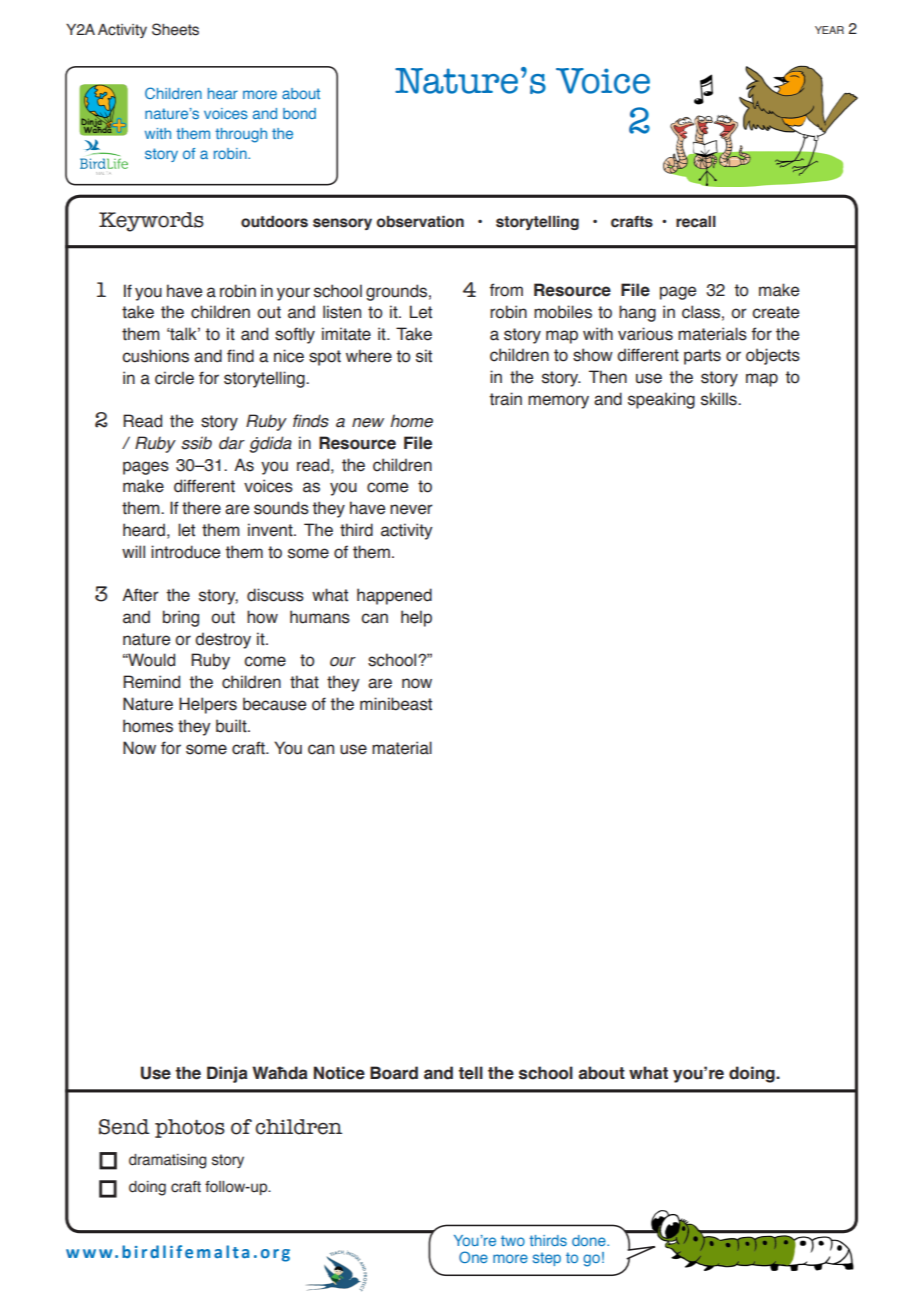 The height and width of the screenshot is (1308, 924). What do you see at coordinates (299, 113) in the screenshot?
I see `bond` at bounding box center [299, 113].
